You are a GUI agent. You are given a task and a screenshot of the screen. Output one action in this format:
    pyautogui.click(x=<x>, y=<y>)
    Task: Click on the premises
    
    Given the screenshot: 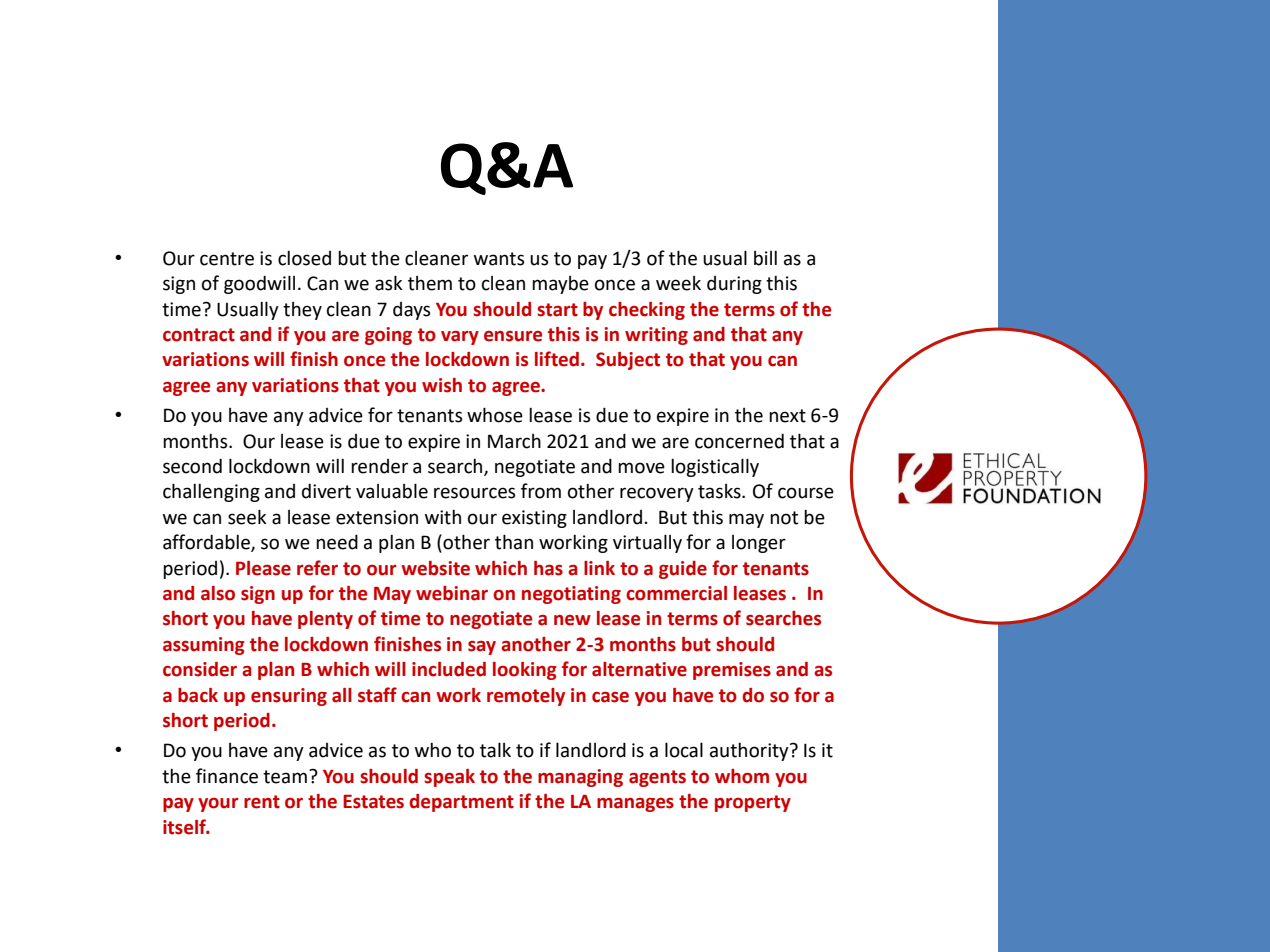 What is the action you would take?
    pyautogui.click(x=732, y=671)
